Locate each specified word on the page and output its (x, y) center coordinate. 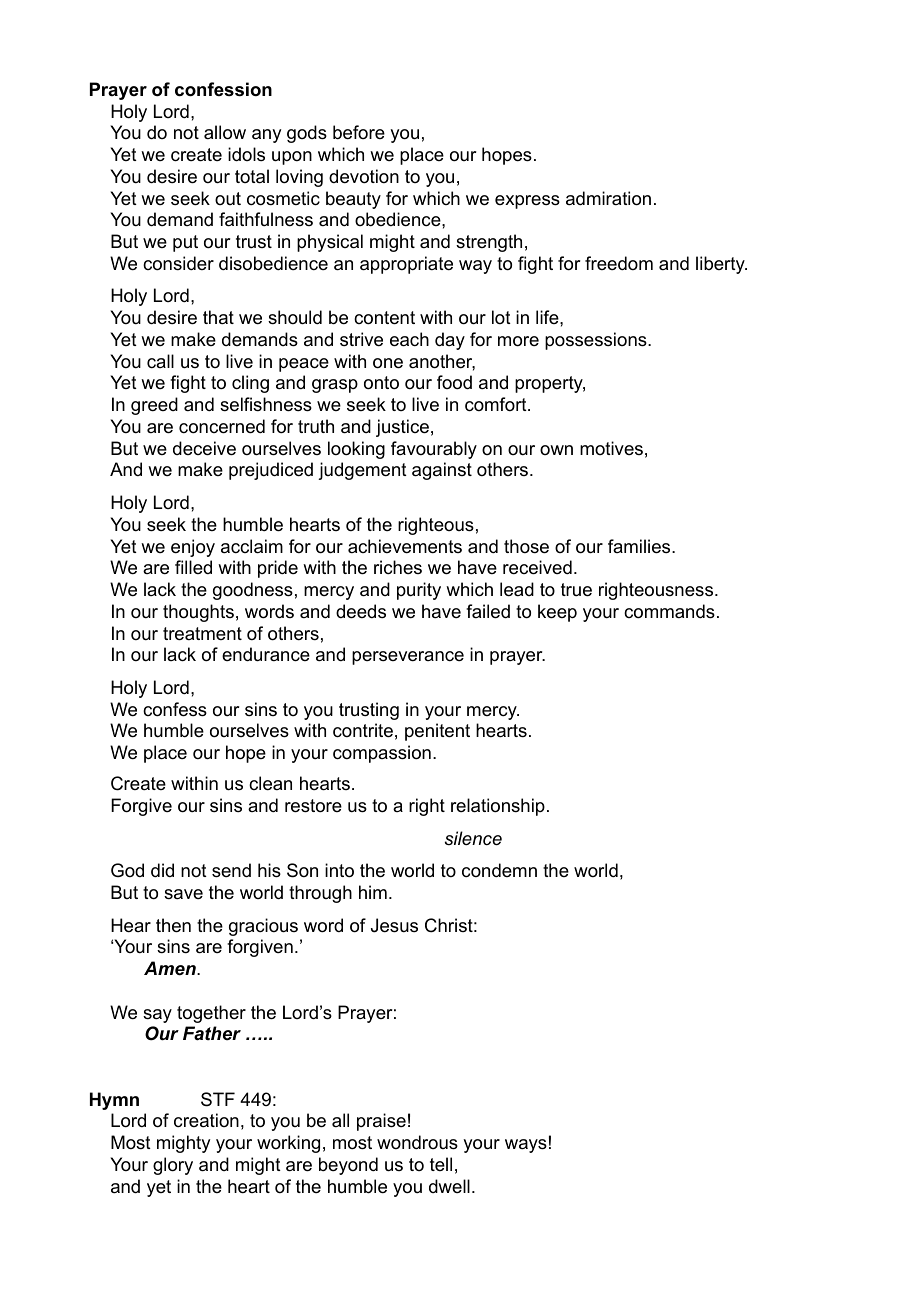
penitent (437, 732)
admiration (608, 198)
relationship (498, 807)
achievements (405, 546)
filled (193, 567)
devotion (364, 176)
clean (270, 783)
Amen (171, 968)
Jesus (394, 925)
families (640, 546)
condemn (499, 870)
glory (173, 1166)
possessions (597, 341)
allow (225, 132)
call (160, 361)
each (409, 339)
